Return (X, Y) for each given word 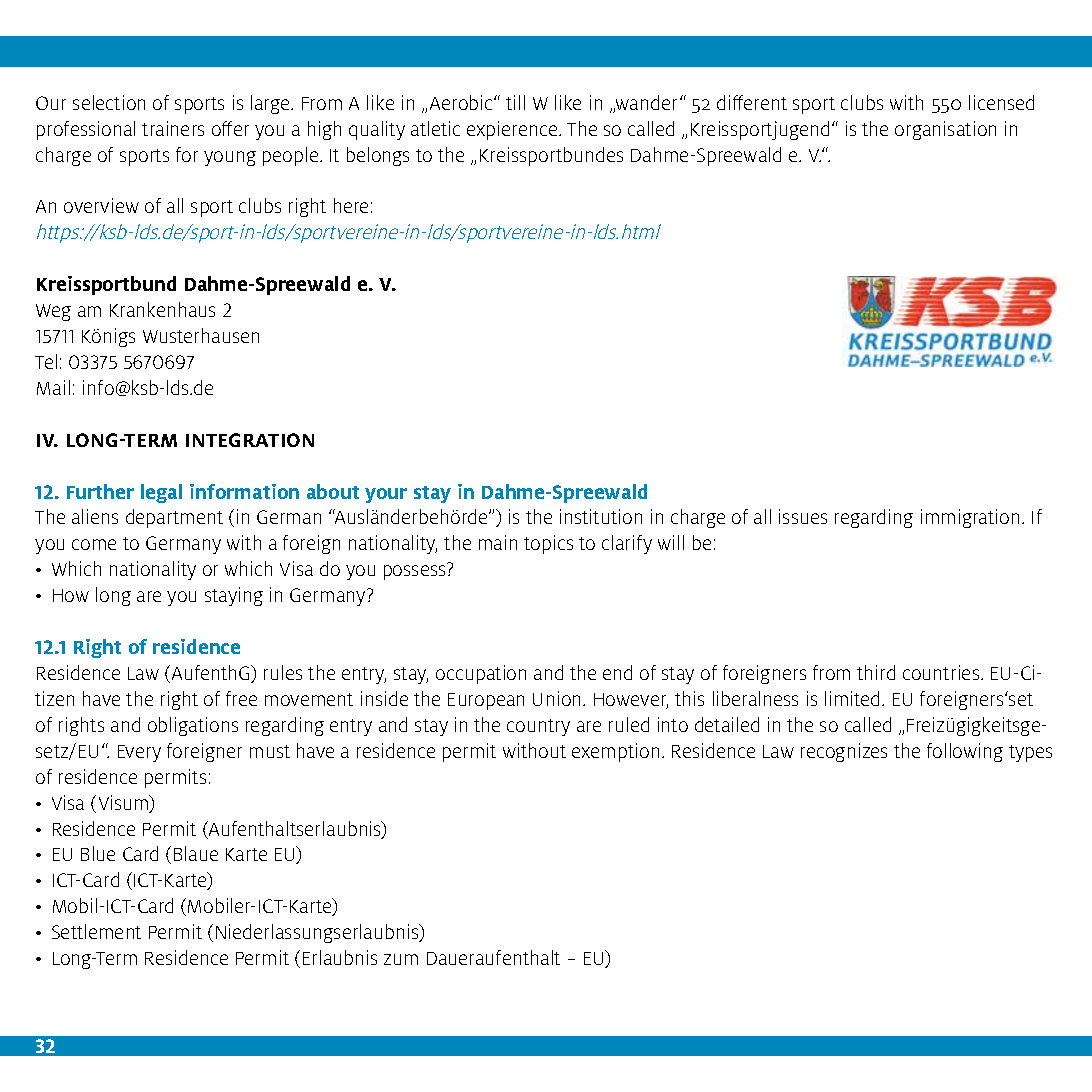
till (515, 102)
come (94, 544)
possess (414, 572)
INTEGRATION (250, 440)
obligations (193, 726)
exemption (615, 752)
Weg (53, 312)
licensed (1001, 102)
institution (601, 516)
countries (942, 672)
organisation (945, 130)
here (351, 205)
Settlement (96, 931)
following (965, 752)
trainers (173, 128)
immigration (970, 518)
